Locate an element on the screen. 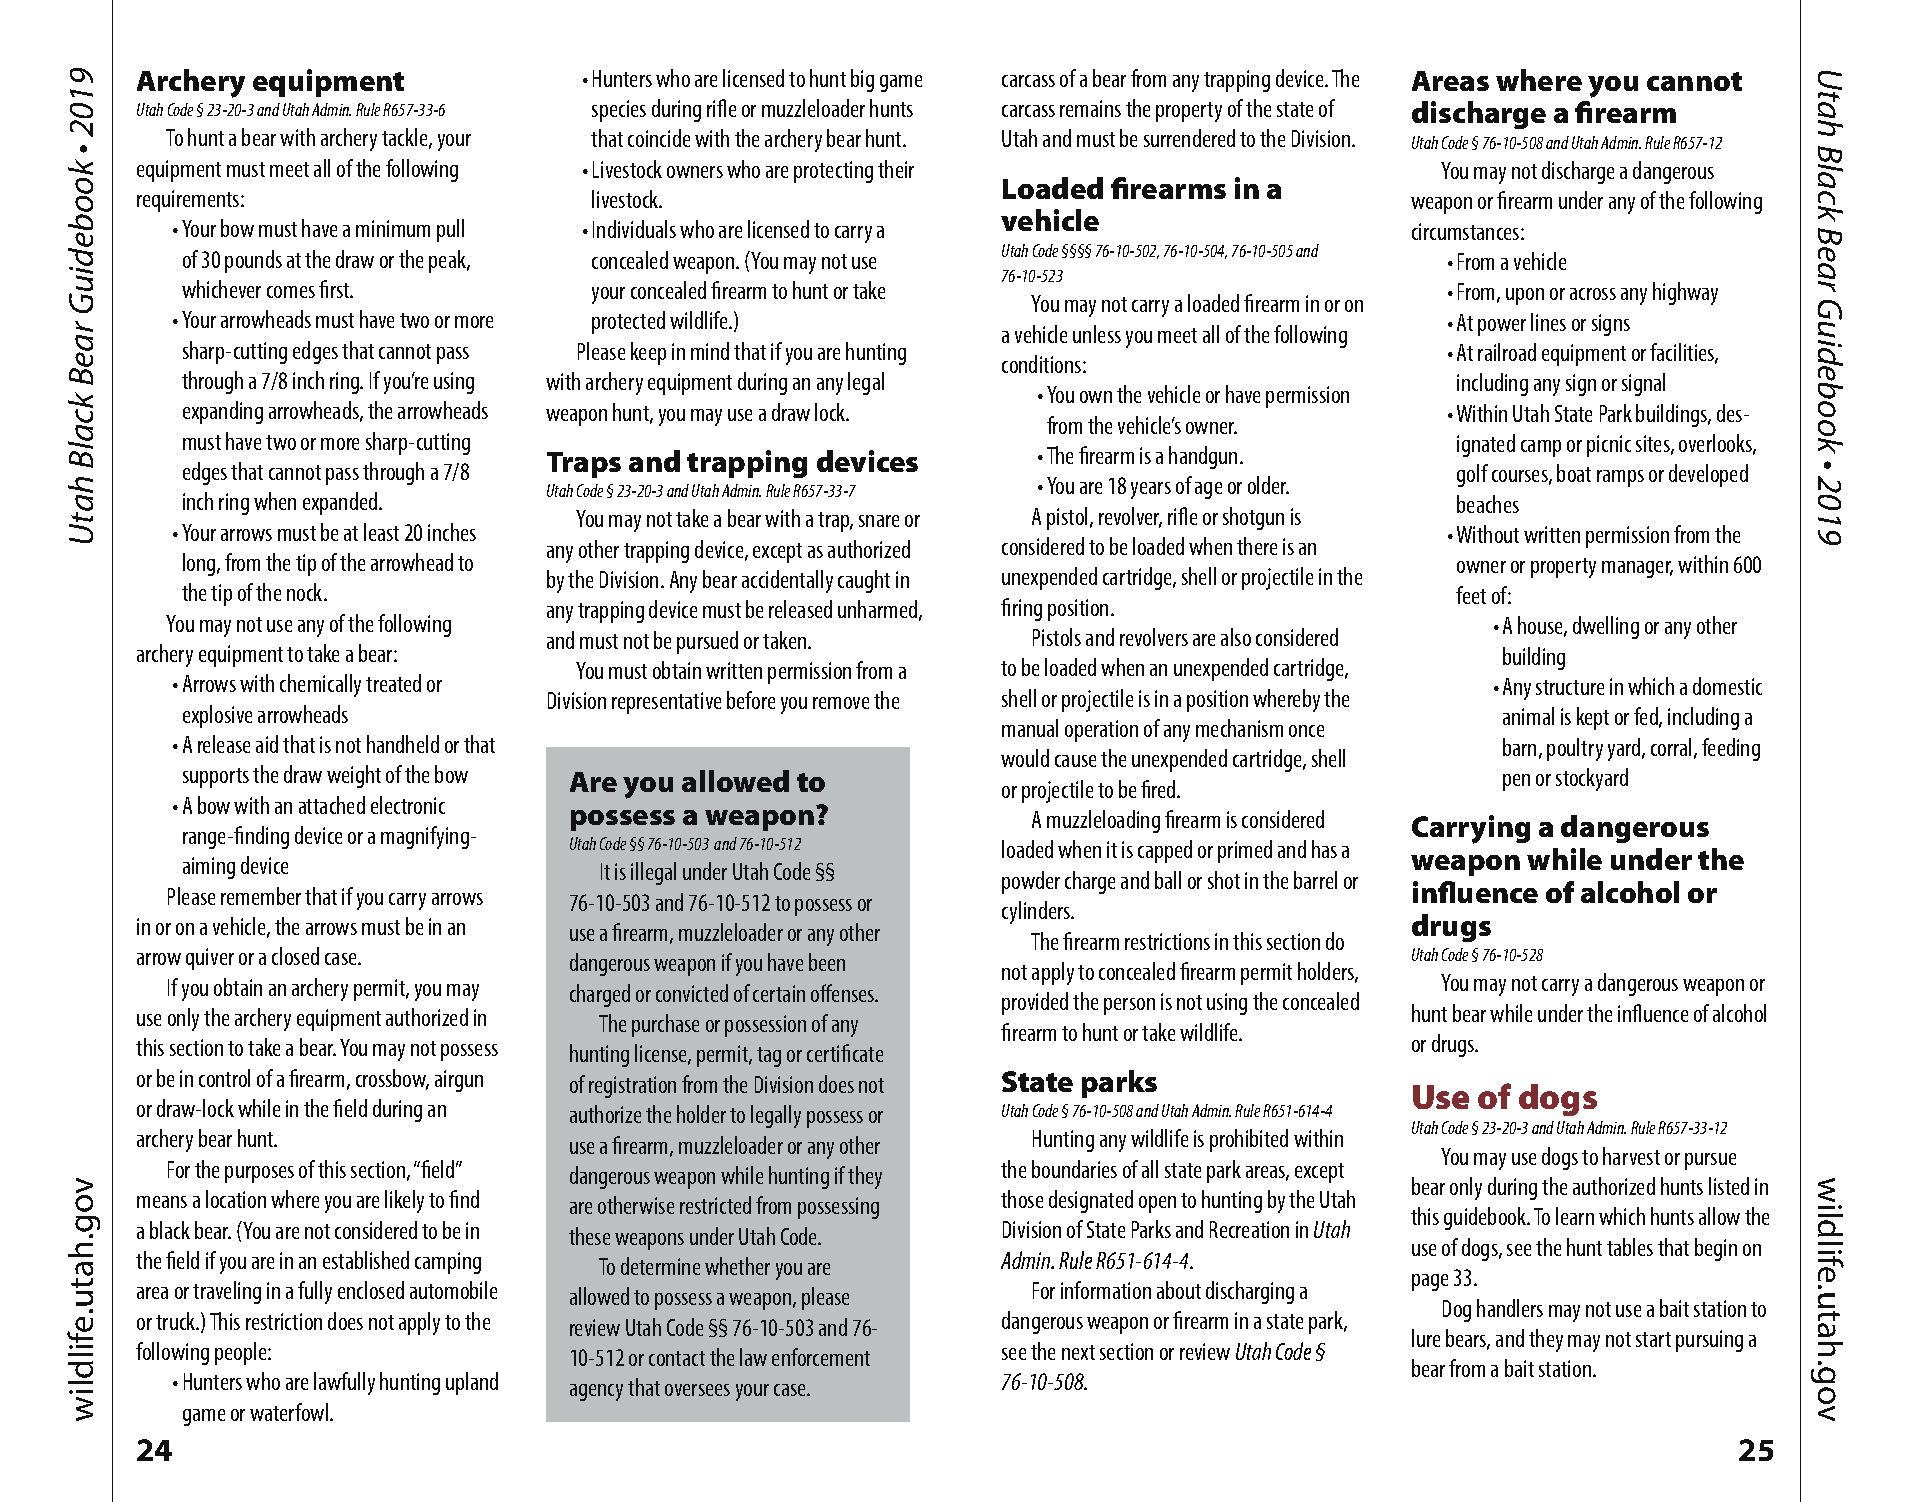  least is located at coordinates (381, 532).
